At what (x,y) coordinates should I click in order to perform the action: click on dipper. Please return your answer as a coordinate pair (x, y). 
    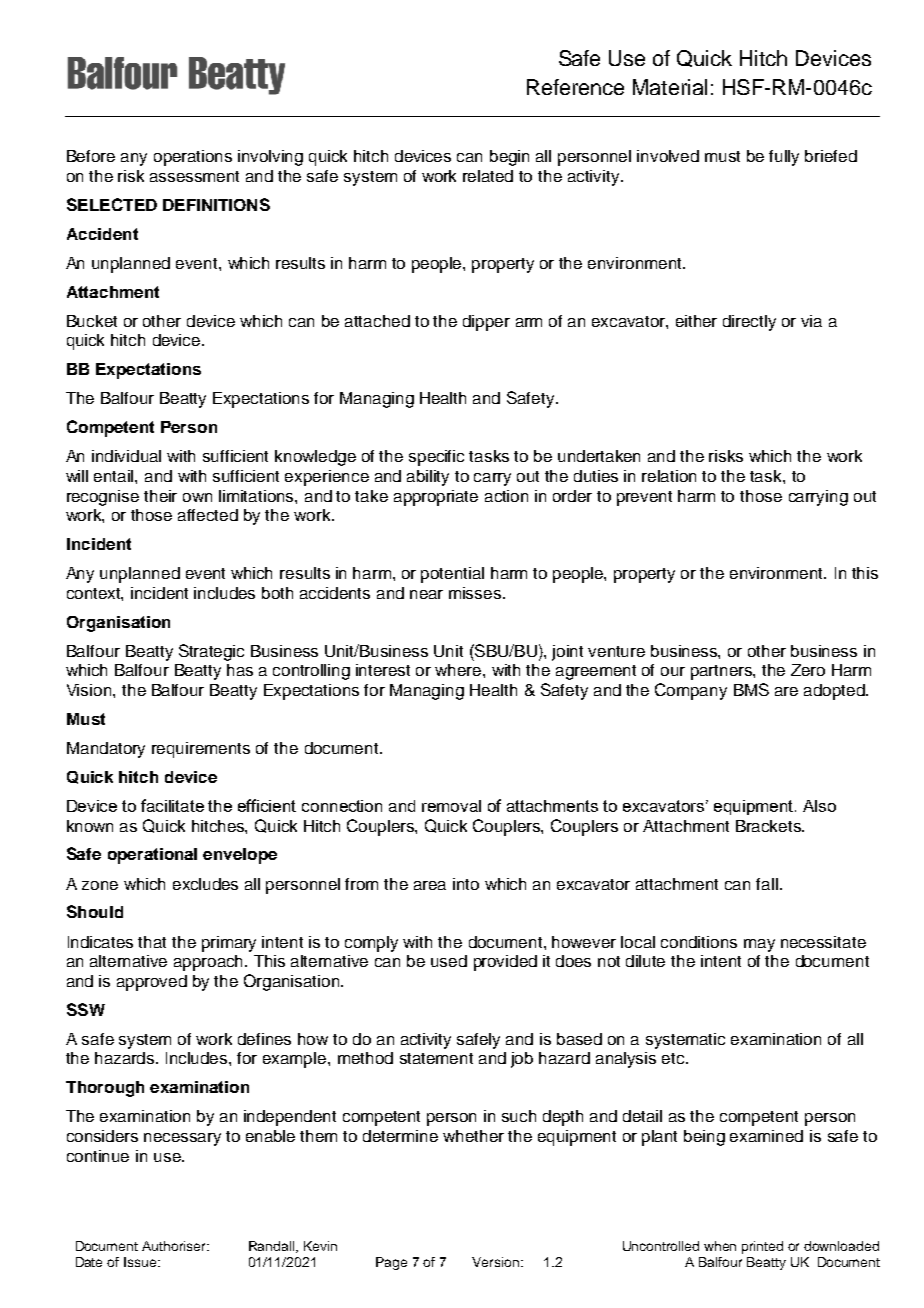
    Looking at the image, I should click on (486, 323).
